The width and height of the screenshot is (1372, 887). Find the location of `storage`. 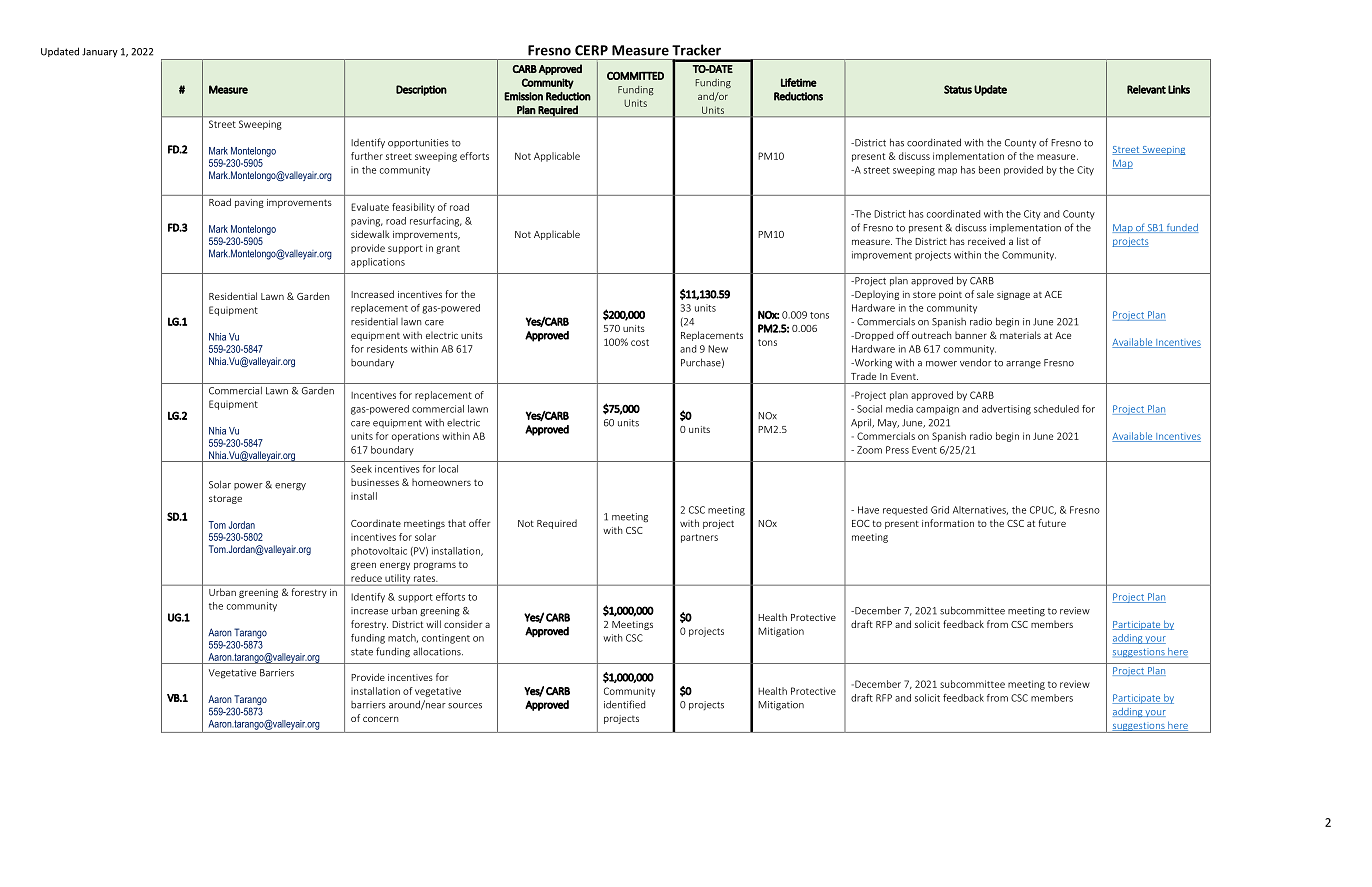

storage is located at coordinates (225, 499).
